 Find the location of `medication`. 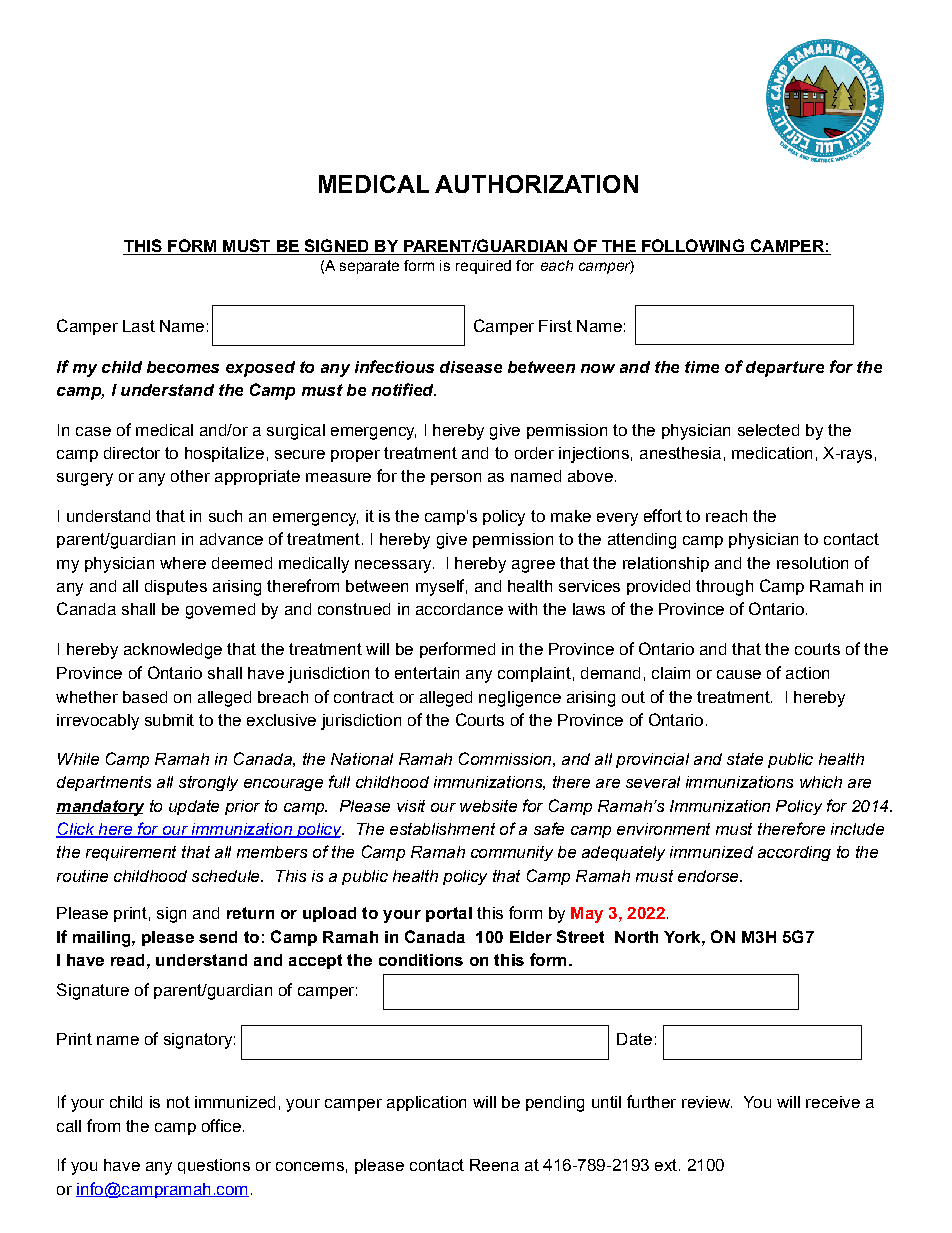

medication is located at coordinates (772, 453).
